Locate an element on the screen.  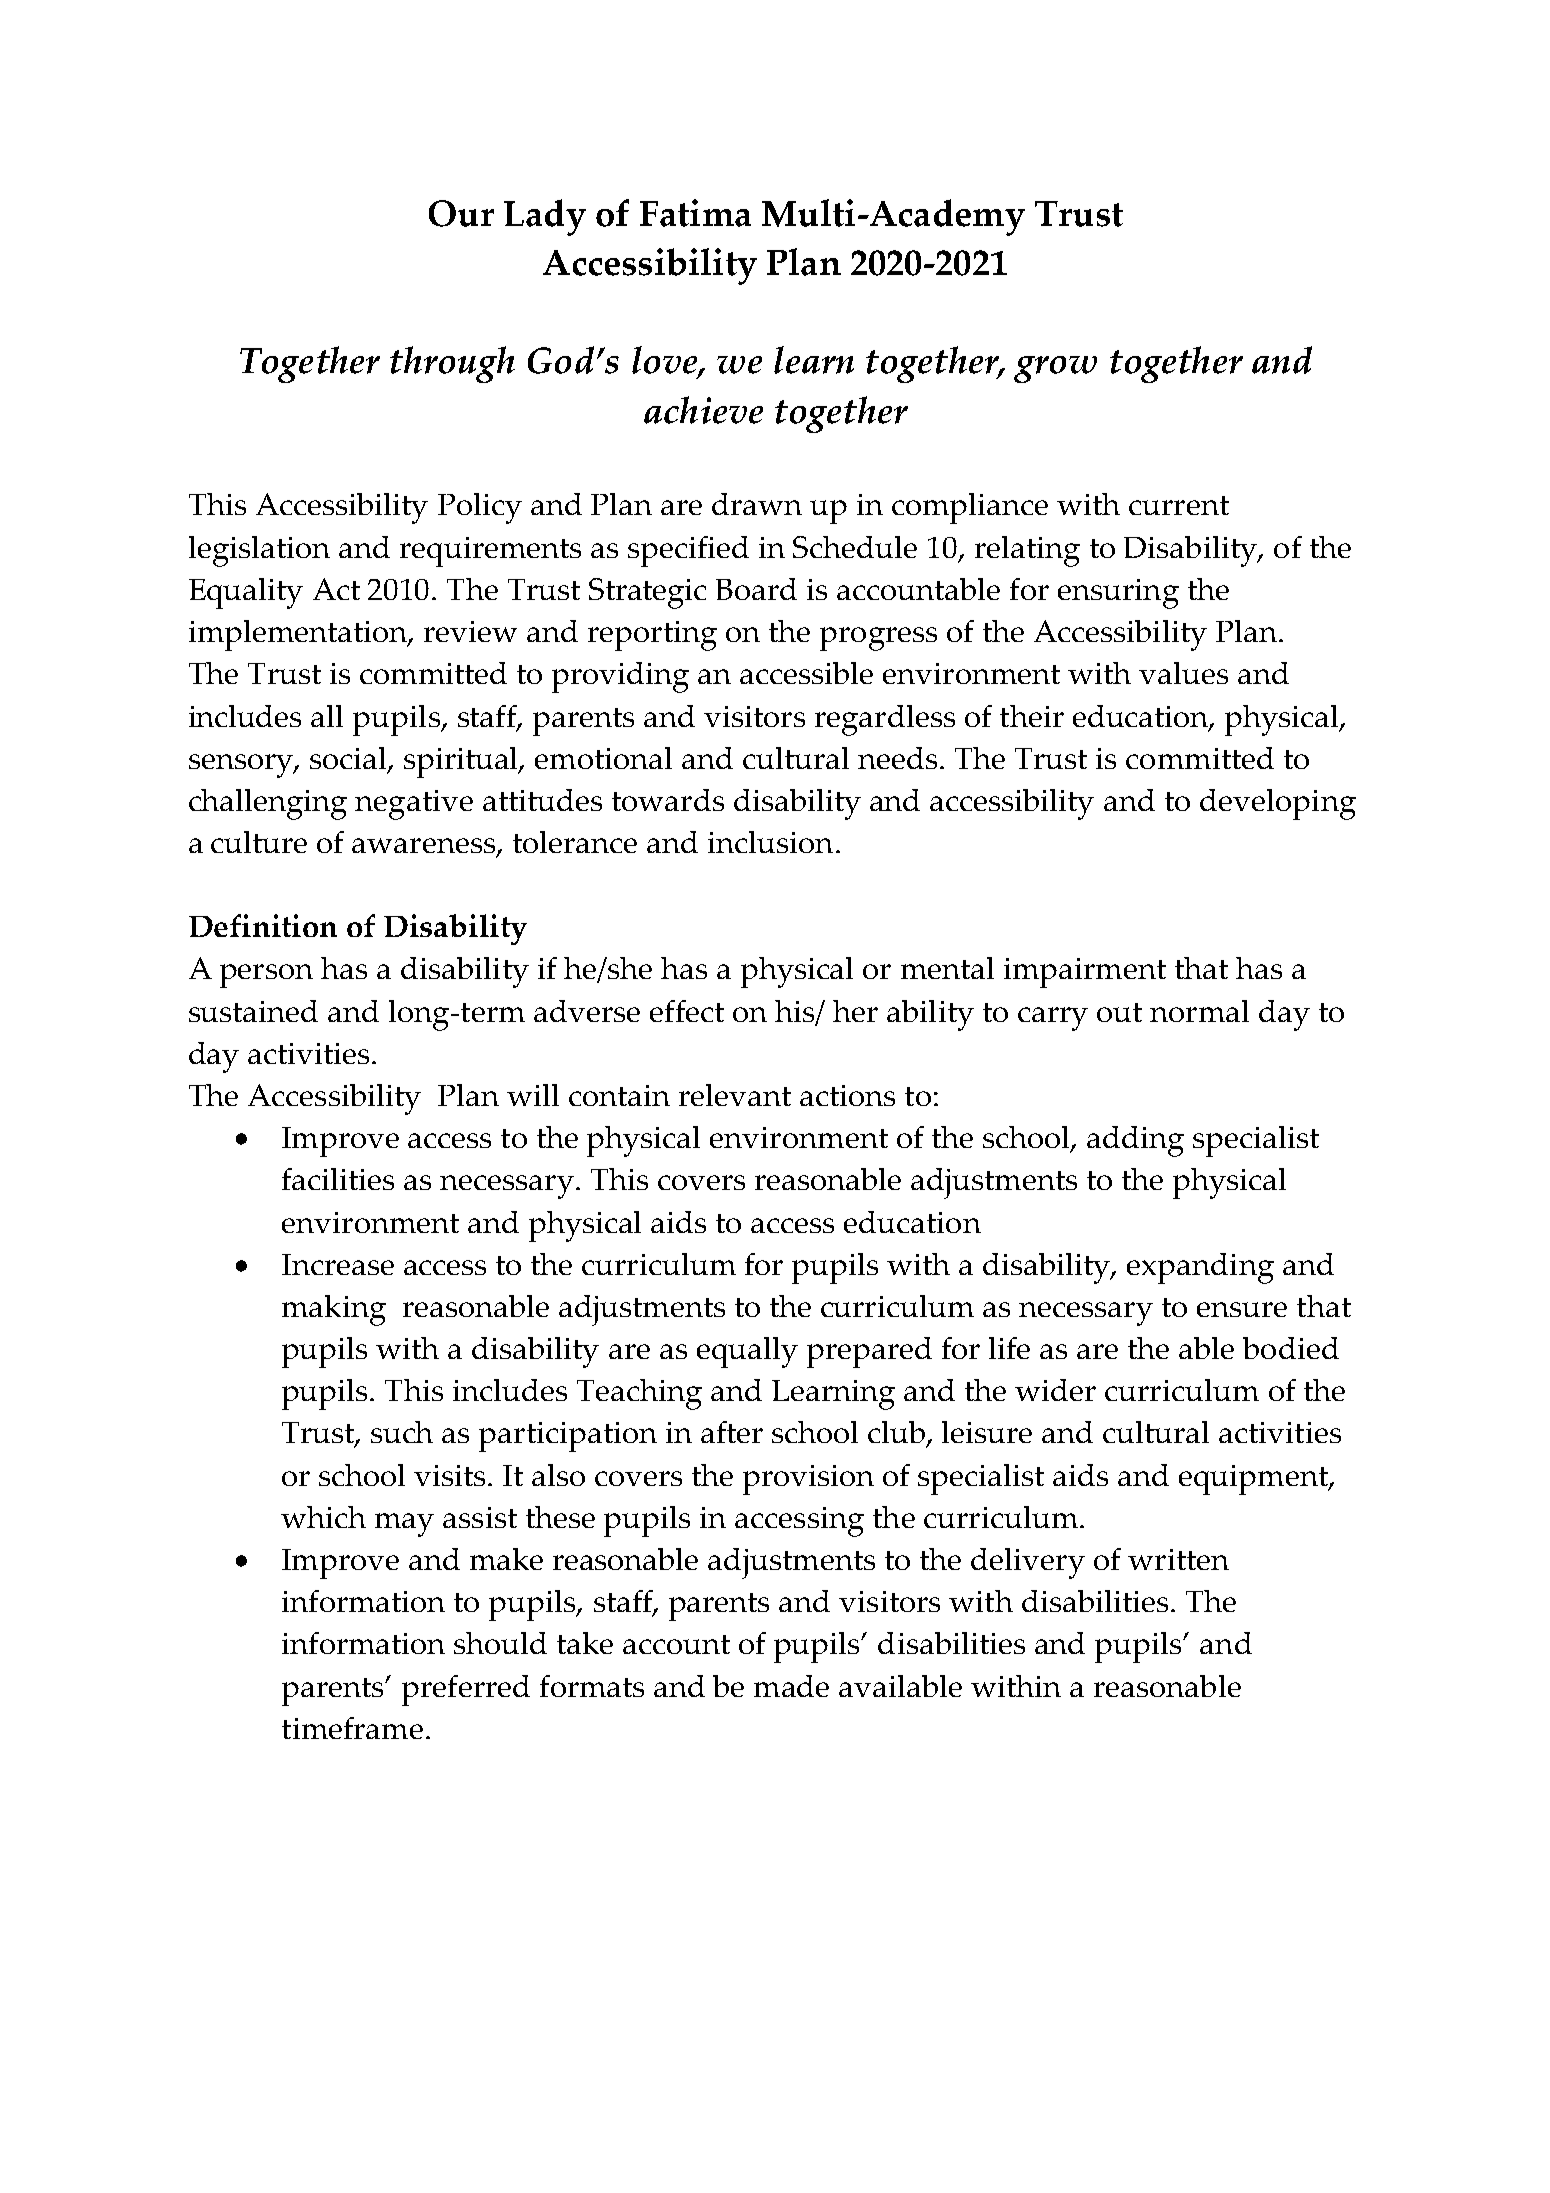
normal is located at coordinates (1199, 1011).
